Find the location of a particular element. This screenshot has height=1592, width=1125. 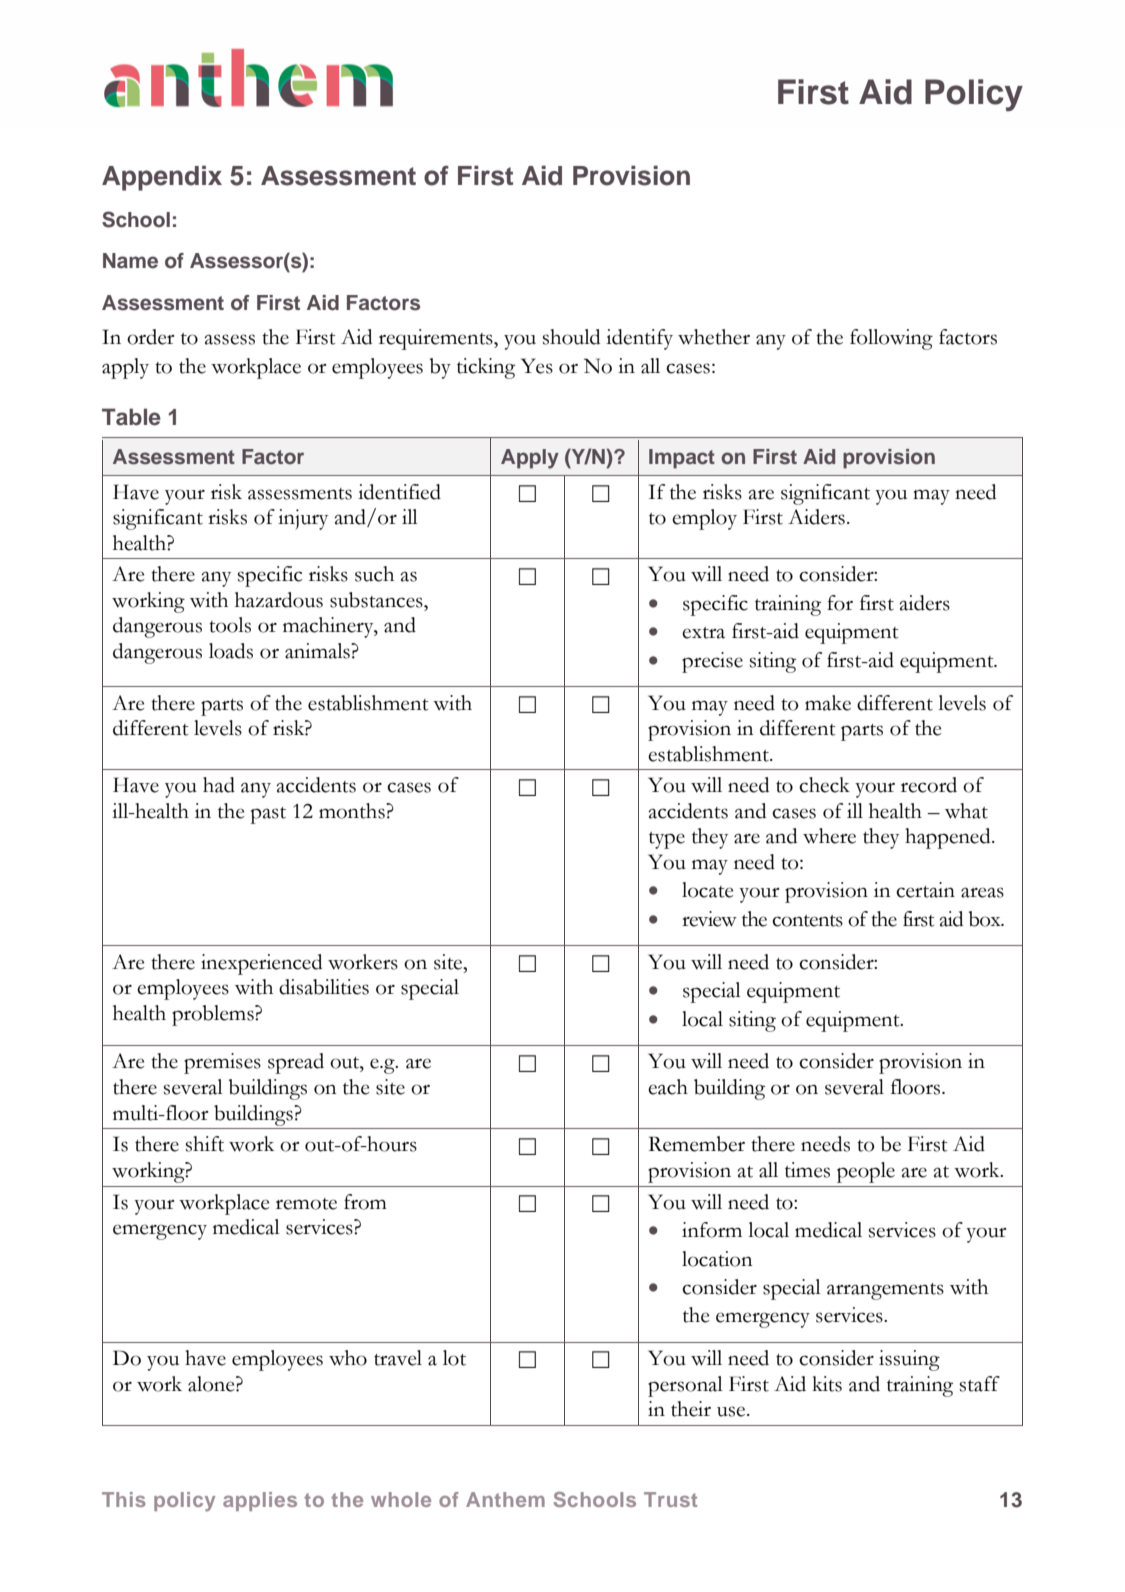

where is located at coordinates (829, 836).
